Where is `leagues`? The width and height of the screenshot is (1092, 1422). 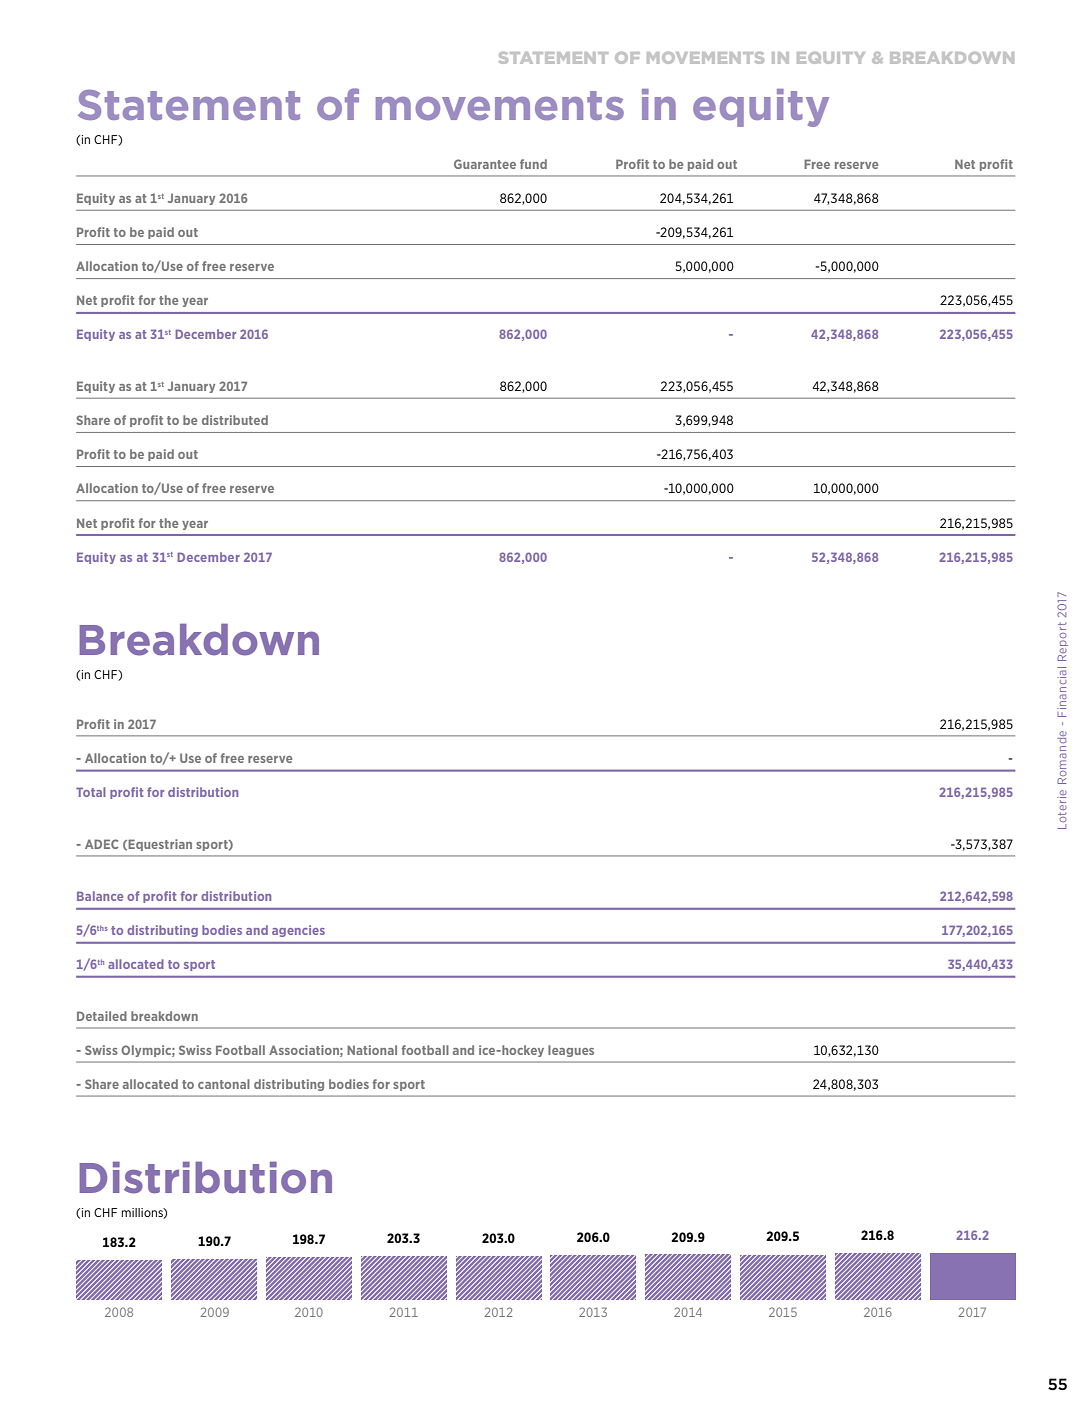
leagues is located at coordinates (571, 1051).
